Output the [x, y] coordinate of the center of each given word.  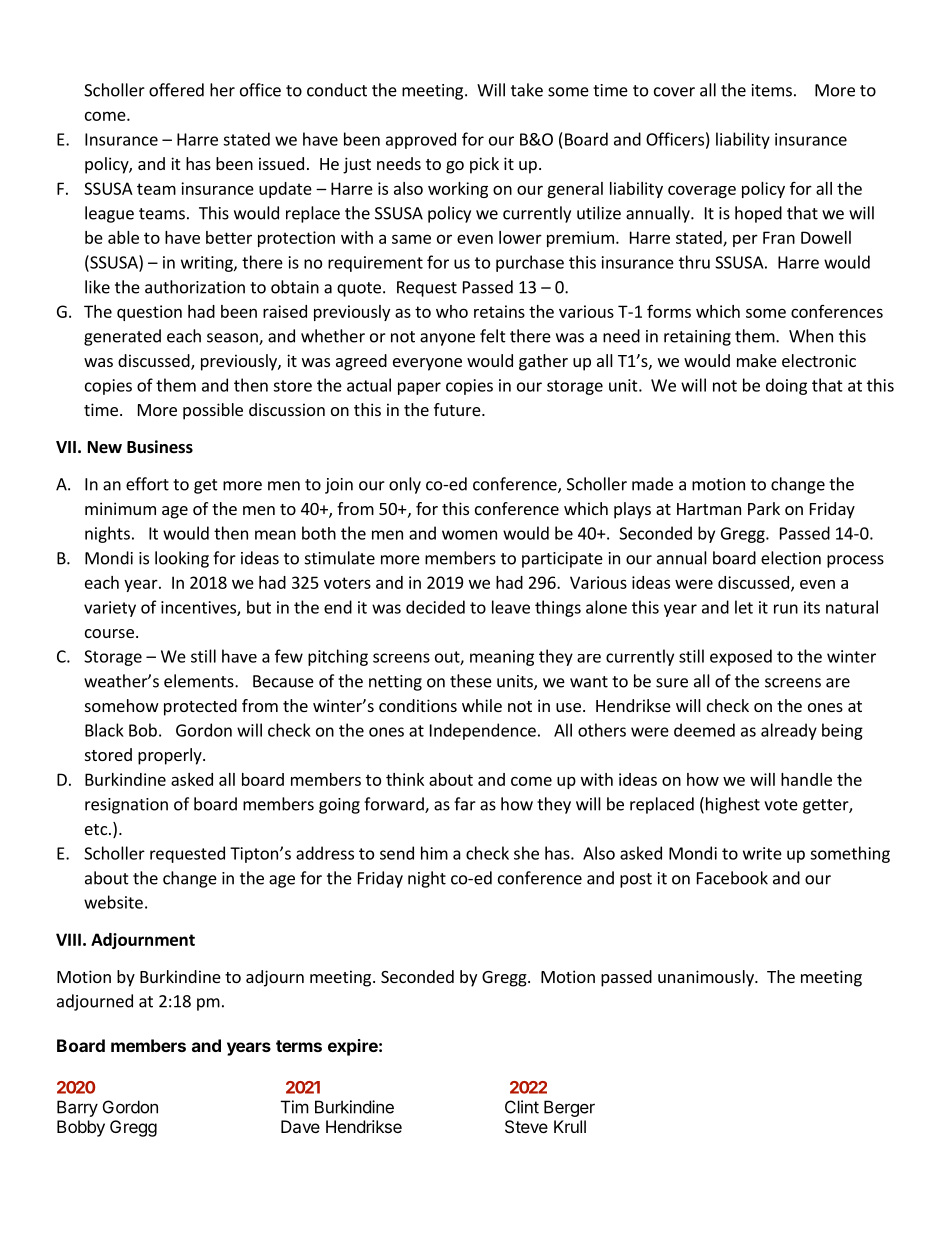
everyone [427, 364]
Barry [77, 1108]
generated [122, 337]
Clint [522, 1107]
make [757, 360]
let [744, 607]
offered [176, 90]
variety [110, 609]
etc [96, 829]
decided [435, 607]
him [434, 853]
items [772, 90]
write [762, 853]
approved [421, 140]
